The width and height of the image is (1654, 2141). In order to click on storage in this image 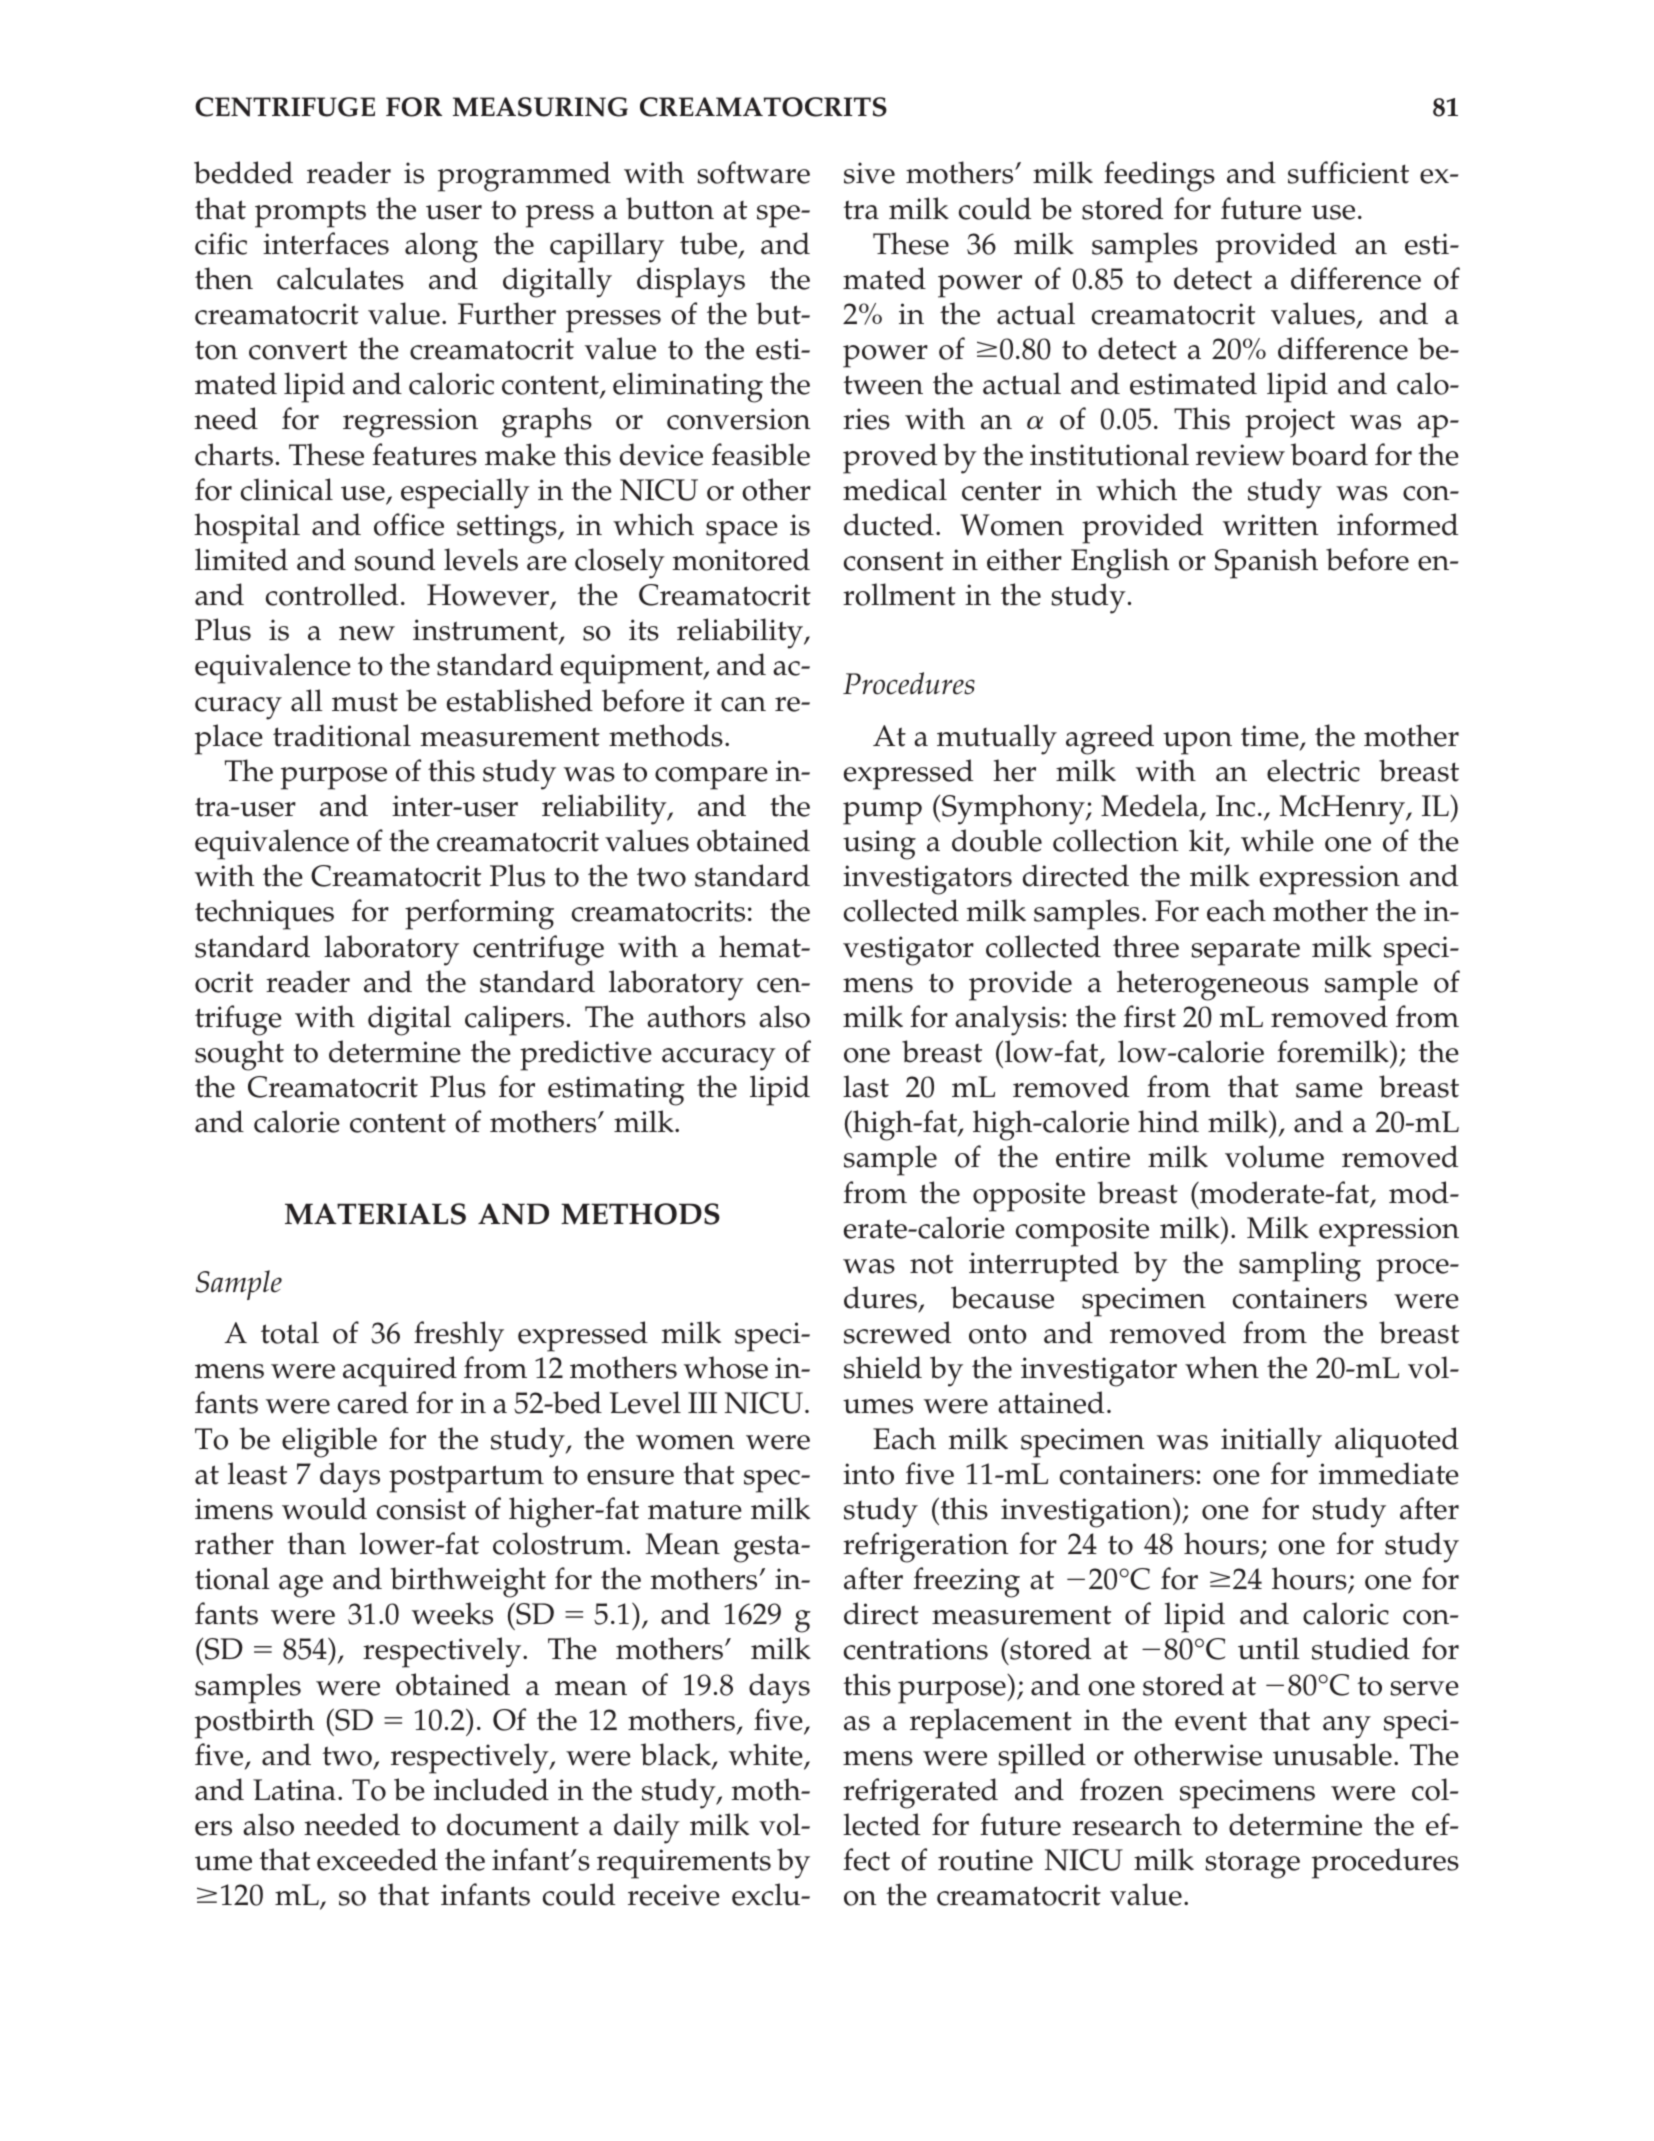, I will do `click(1252, 1865)`.
